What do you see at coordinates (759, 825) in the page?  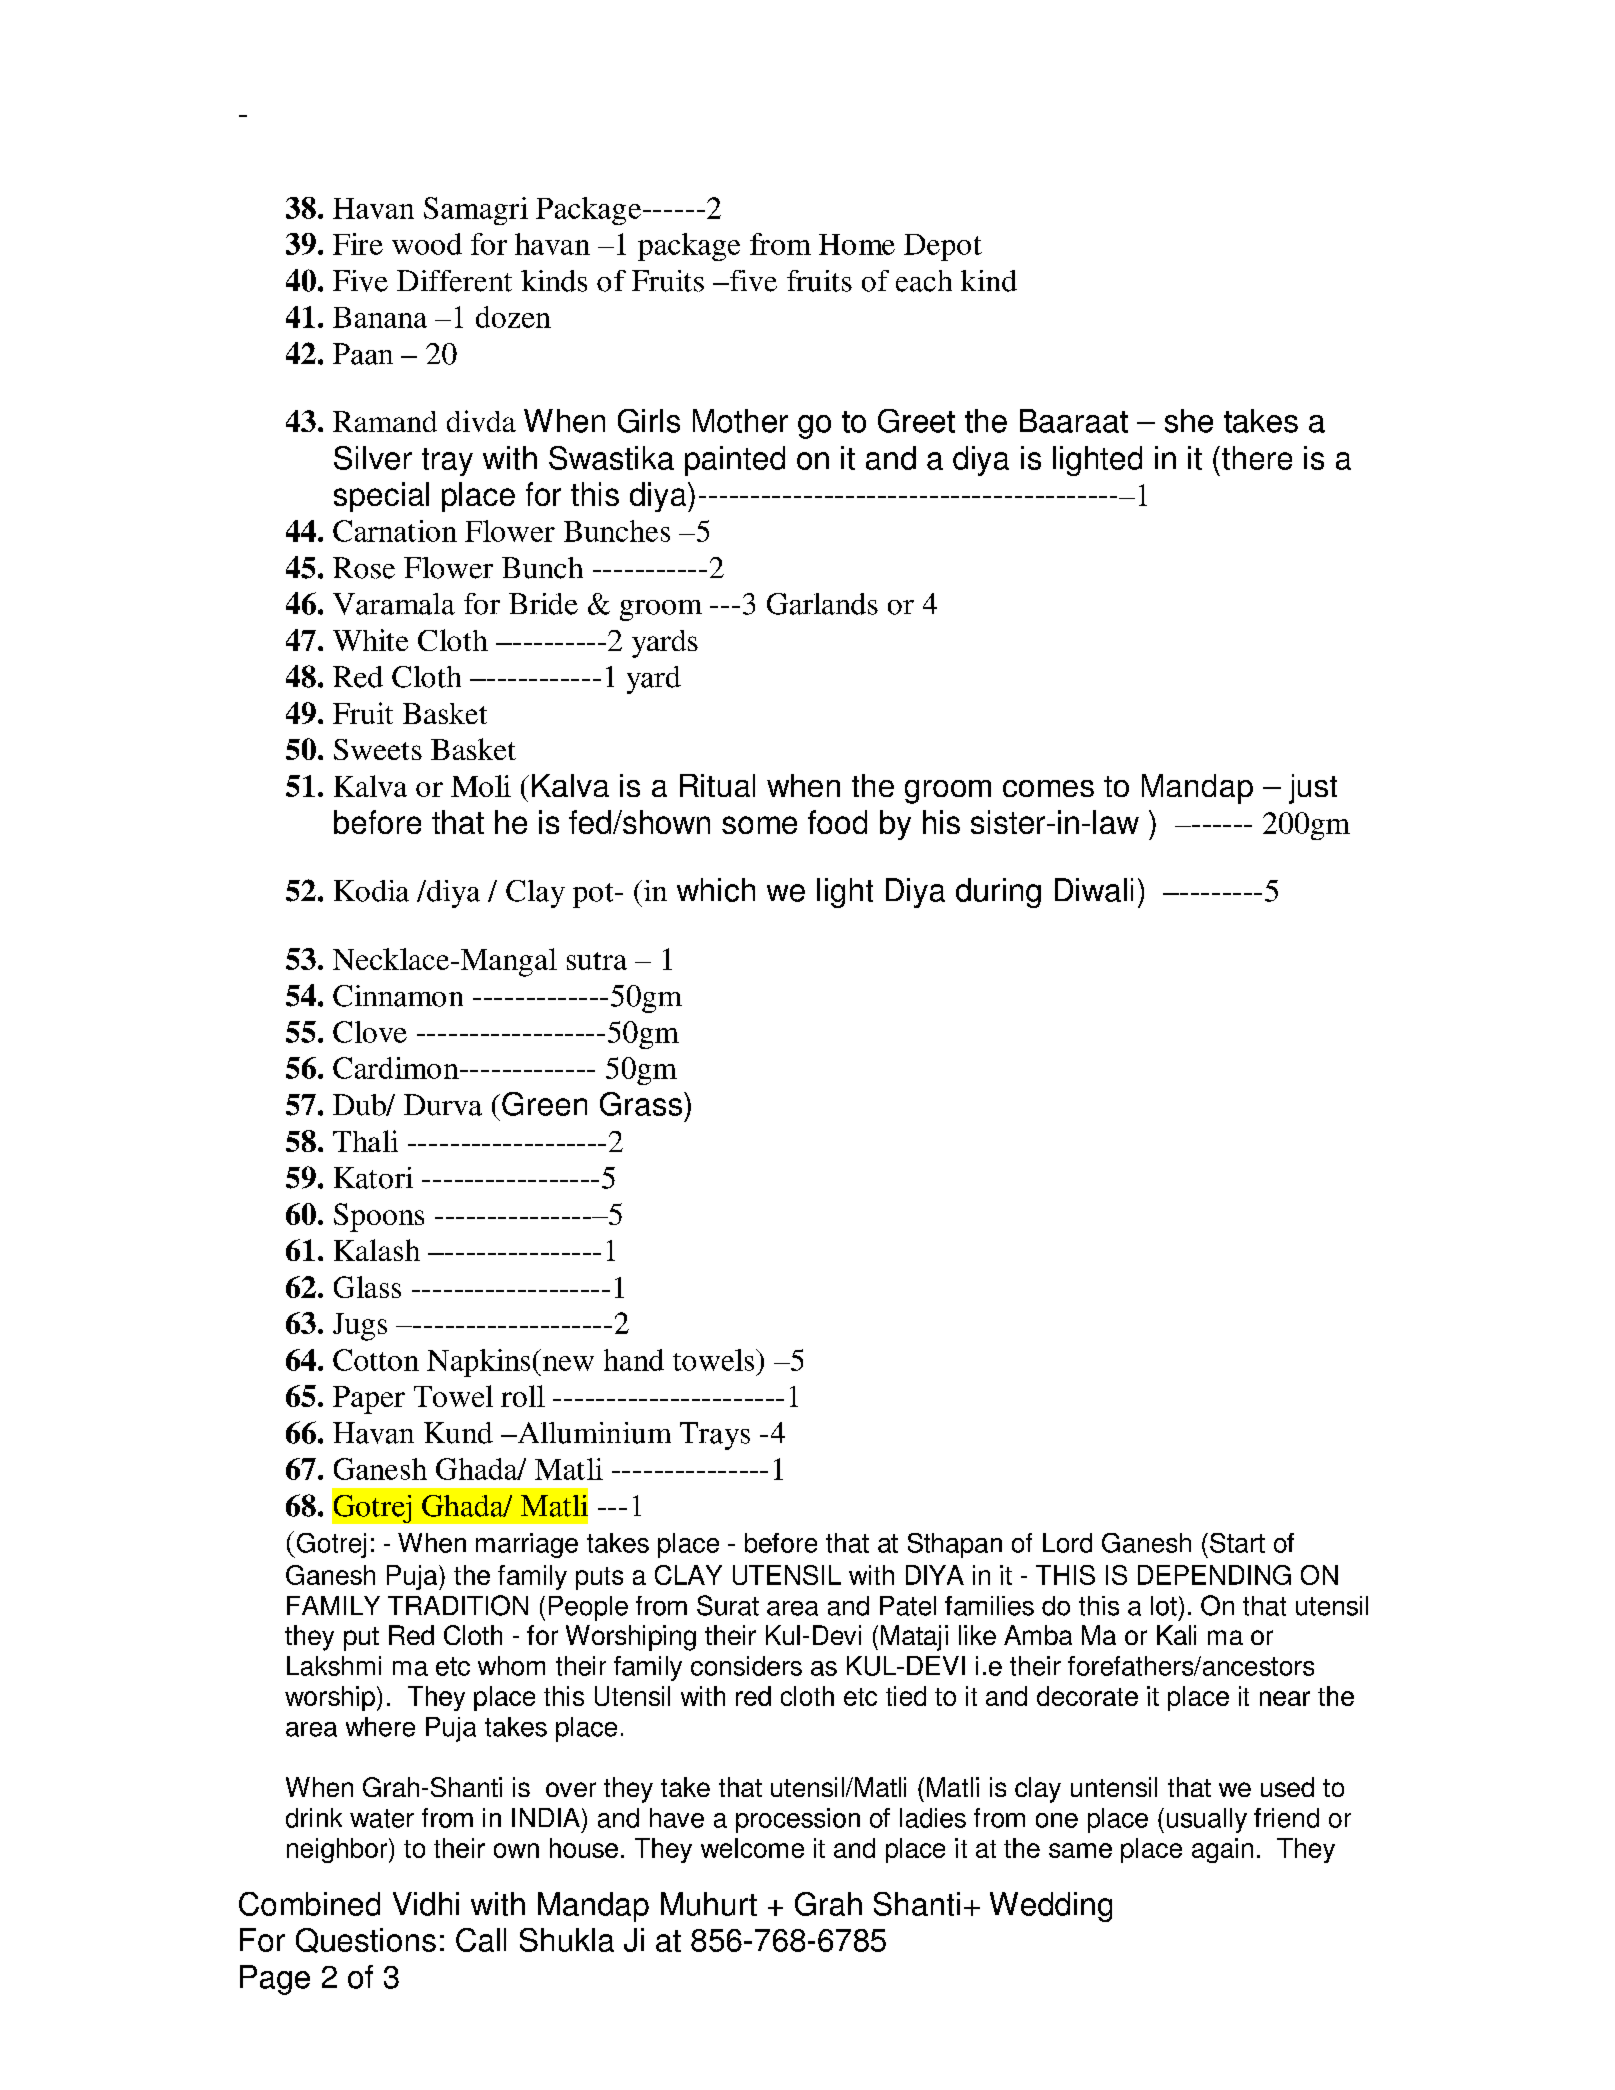 I see `some` at bounding box center [759, 825].
